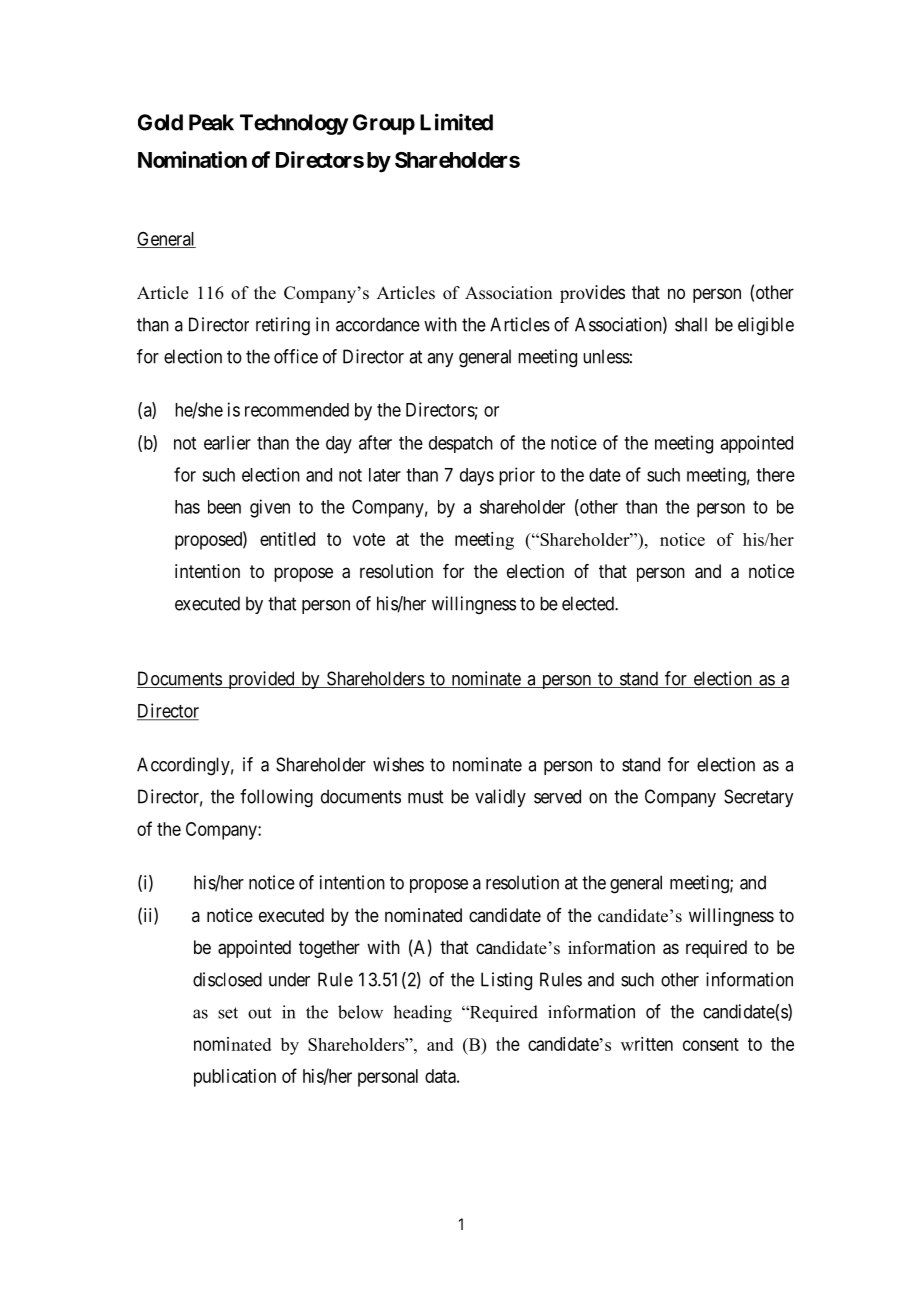 The image size is (924, 1308). I want to click on Limited, so click(456, 122).
